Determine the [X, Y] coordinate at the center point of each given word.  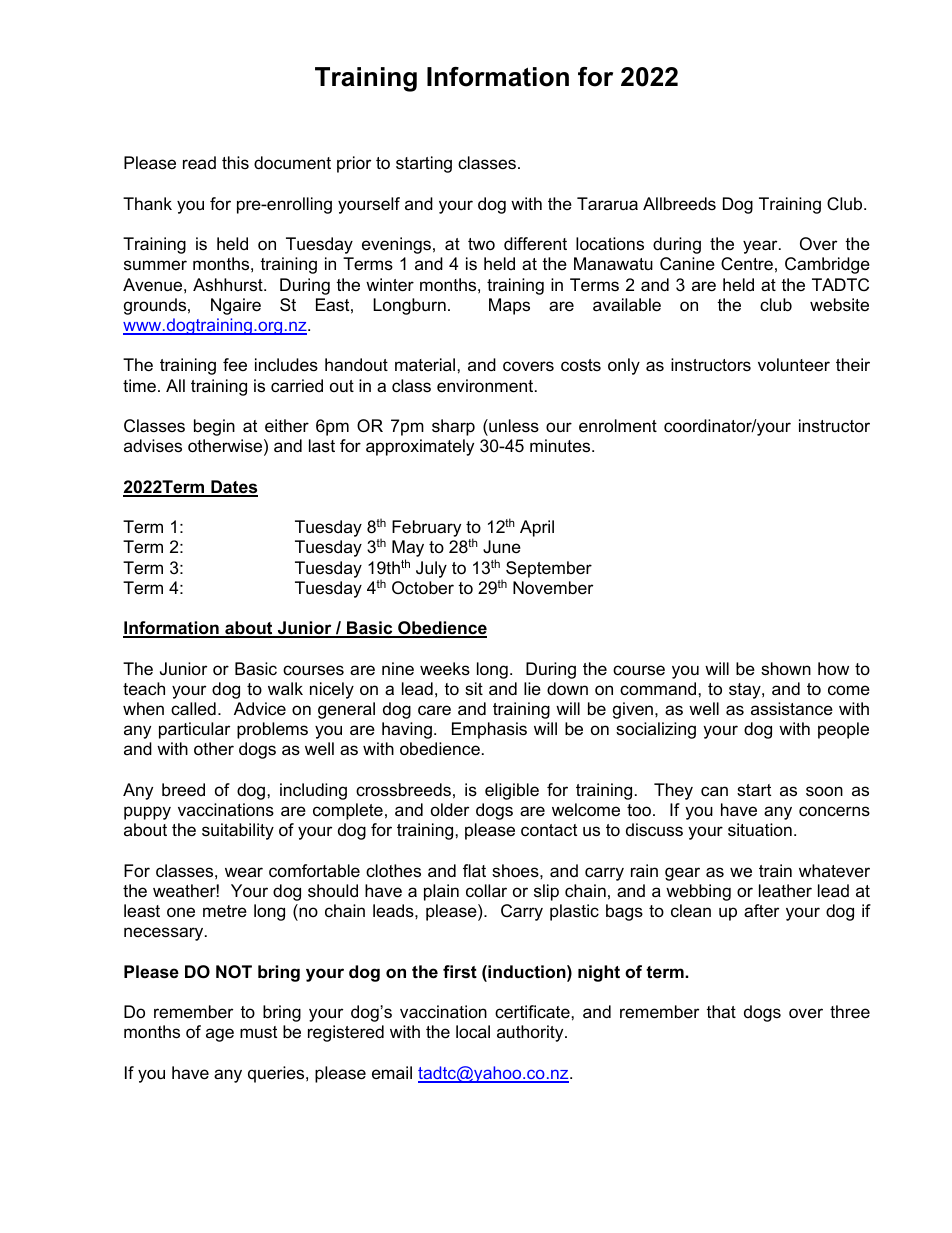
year [761, 247]
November [553, 588]
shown [786, 669]
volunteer [794, 364]
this [235, 162]
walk [285, 689]
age [220, 1035]
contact [549, 830]
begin [214, 427]
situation [760, 830]
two [481, 244]
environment [486, 386]
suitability [238, 831]
